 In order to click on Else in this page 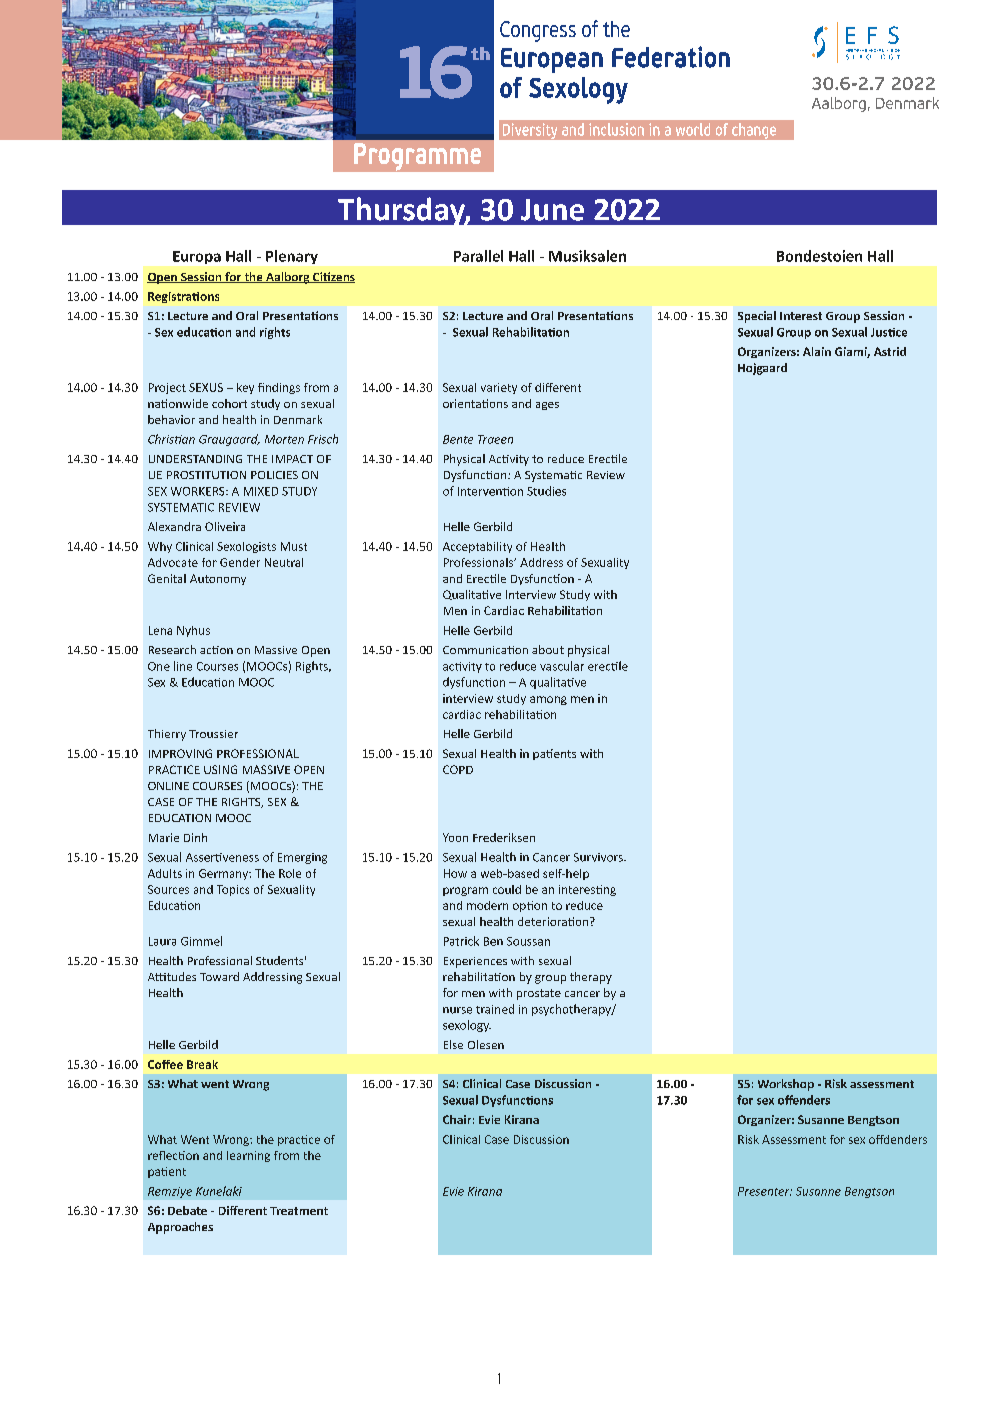, I will do `click(453, 1044)`.
